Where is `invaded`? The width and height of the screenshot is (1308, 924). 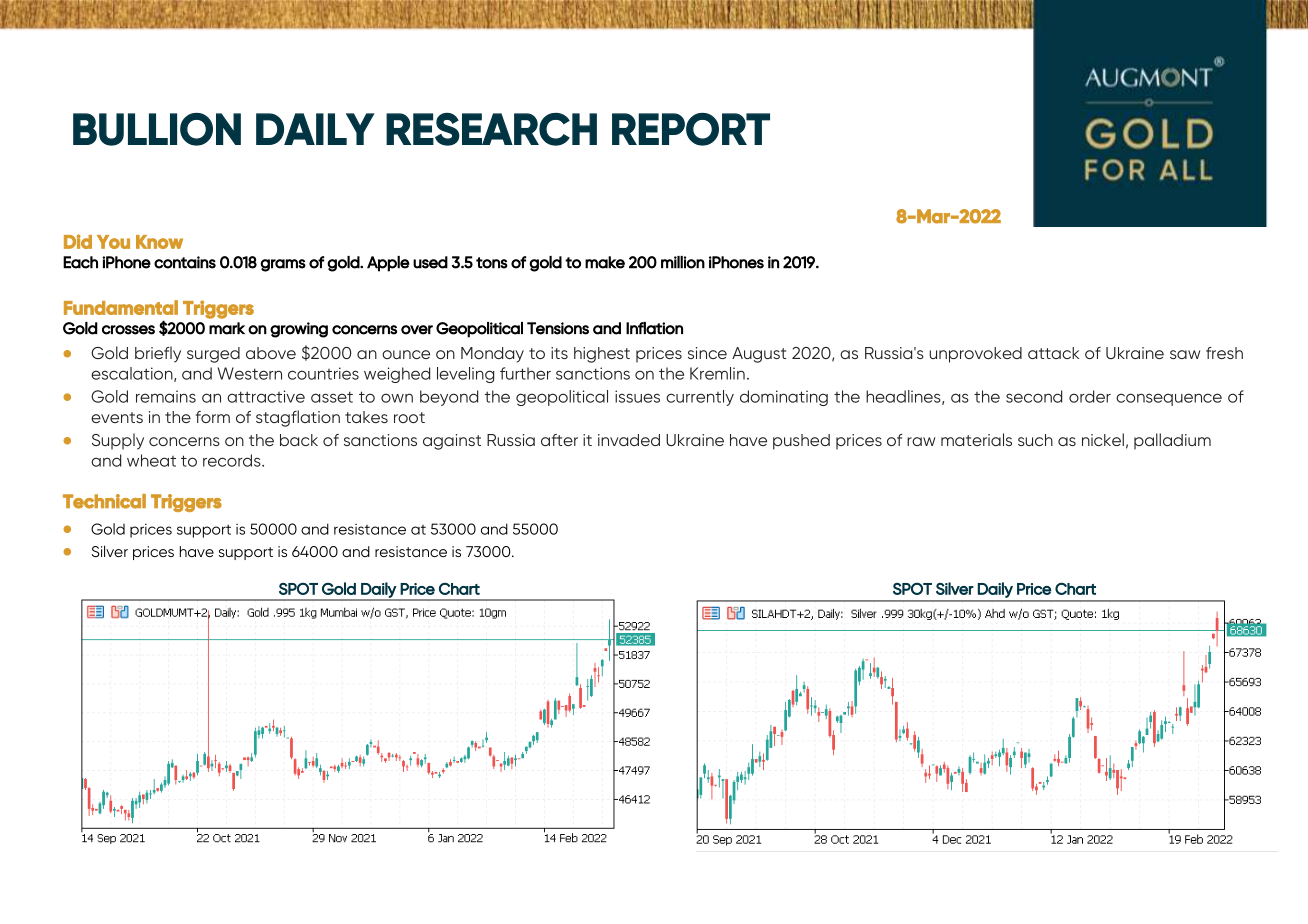
invaded is located at coordinates (629, 440).
